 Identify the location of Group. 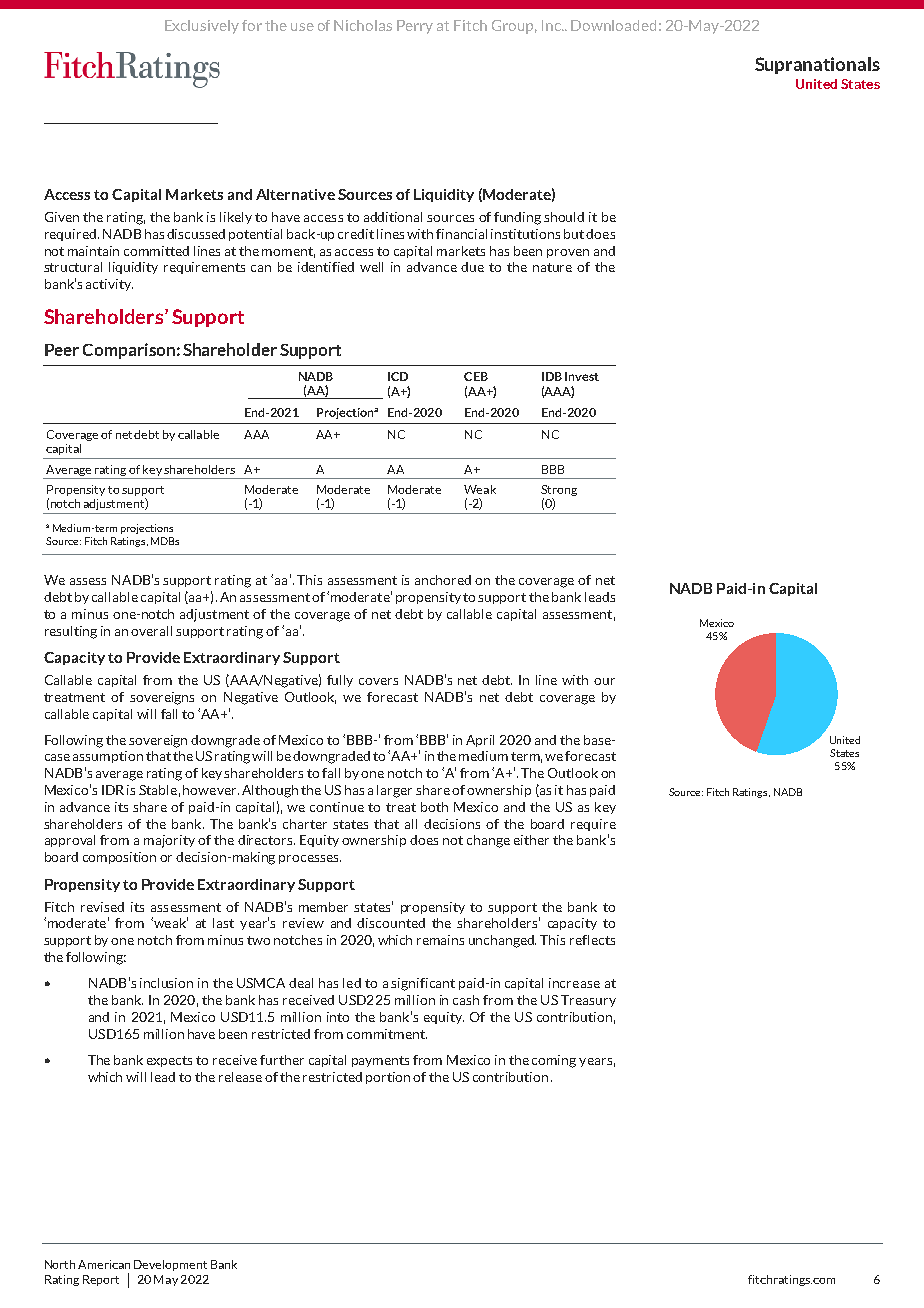
(514, 27).
